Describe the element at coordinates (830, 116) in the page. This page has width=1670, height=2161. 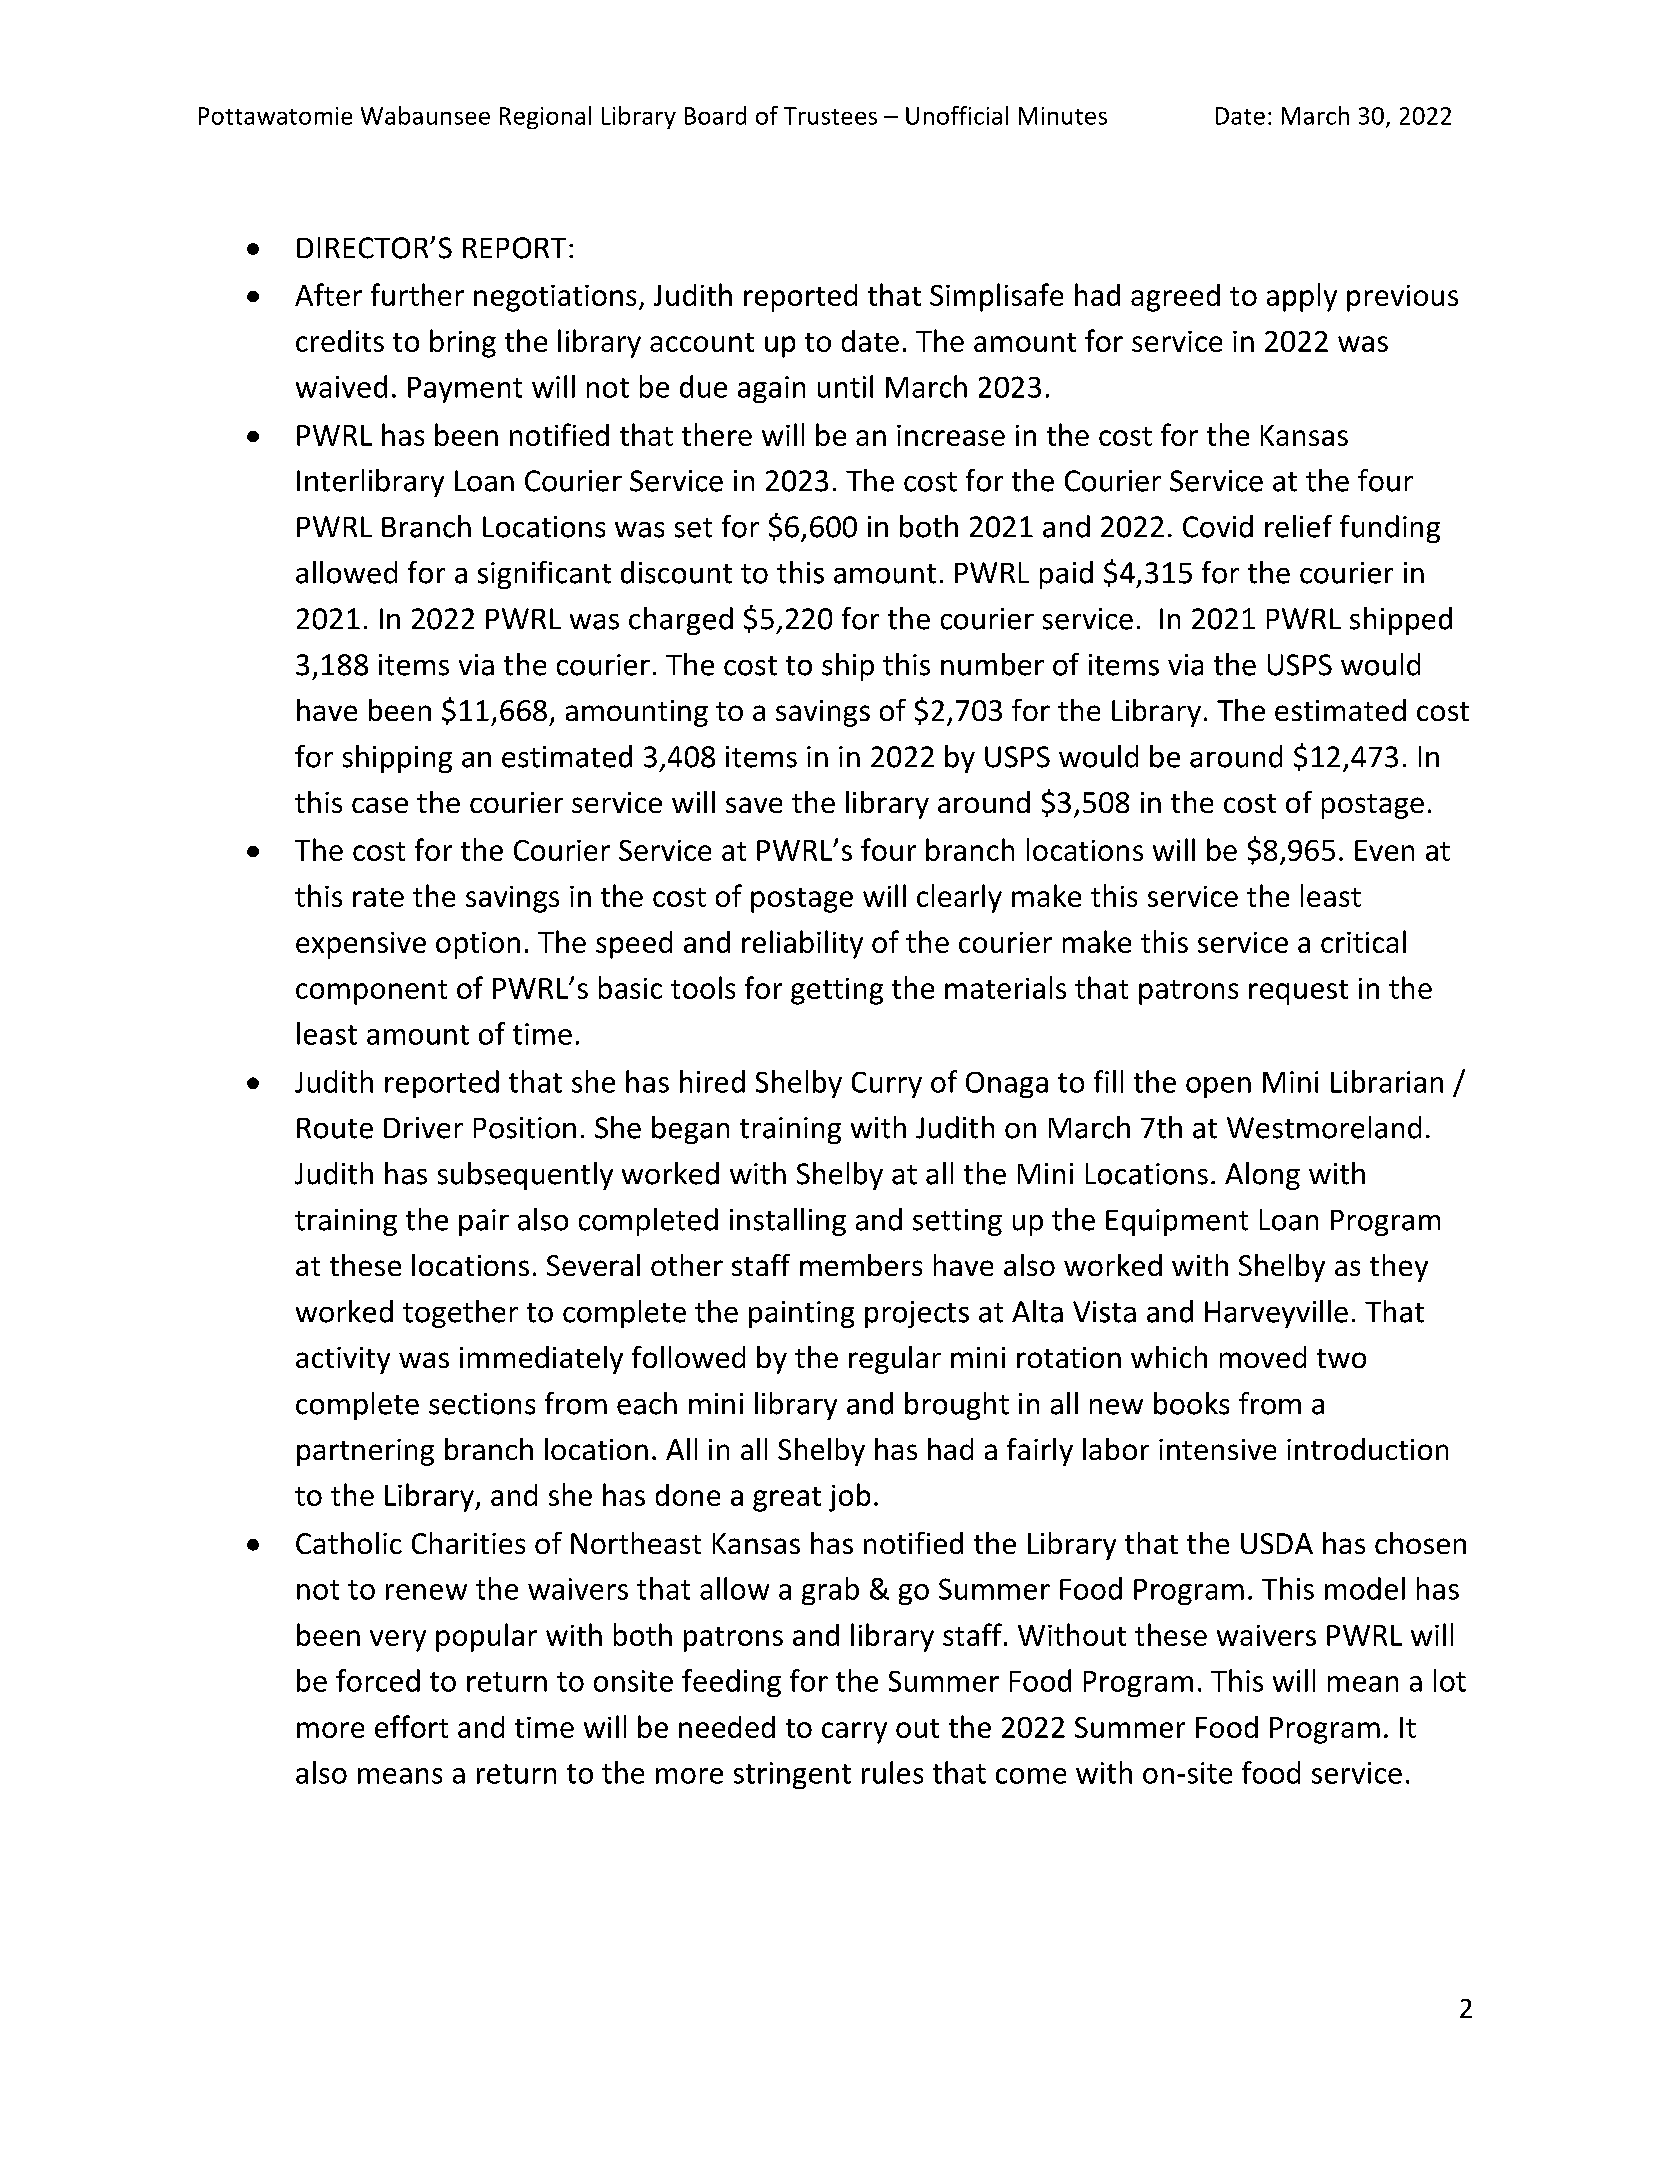
I see `Trustees` at that location.
